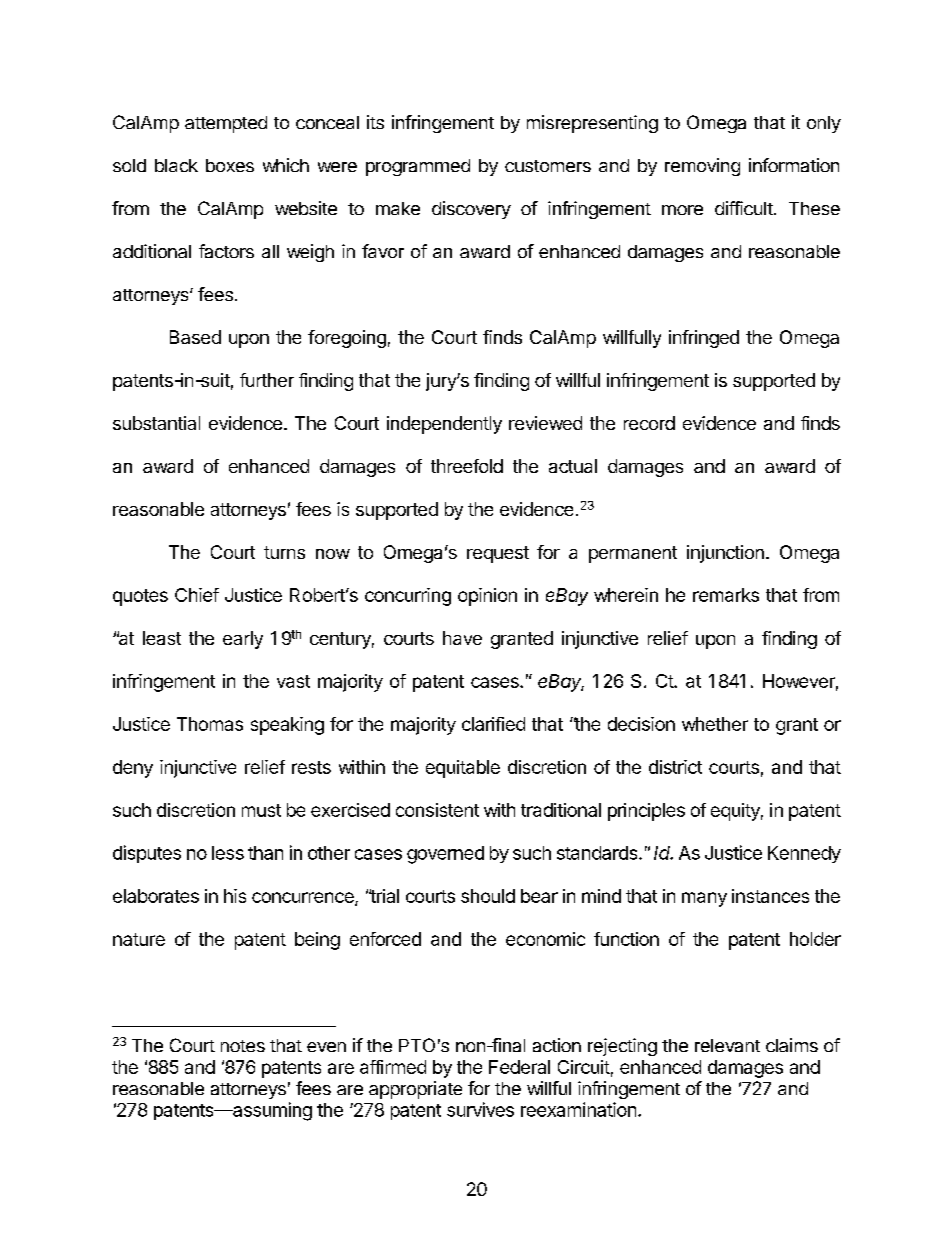 This document has width=952, height=1233. Describe the element at coordinates (487, 597) in the document. I see `opinion` at that location.
